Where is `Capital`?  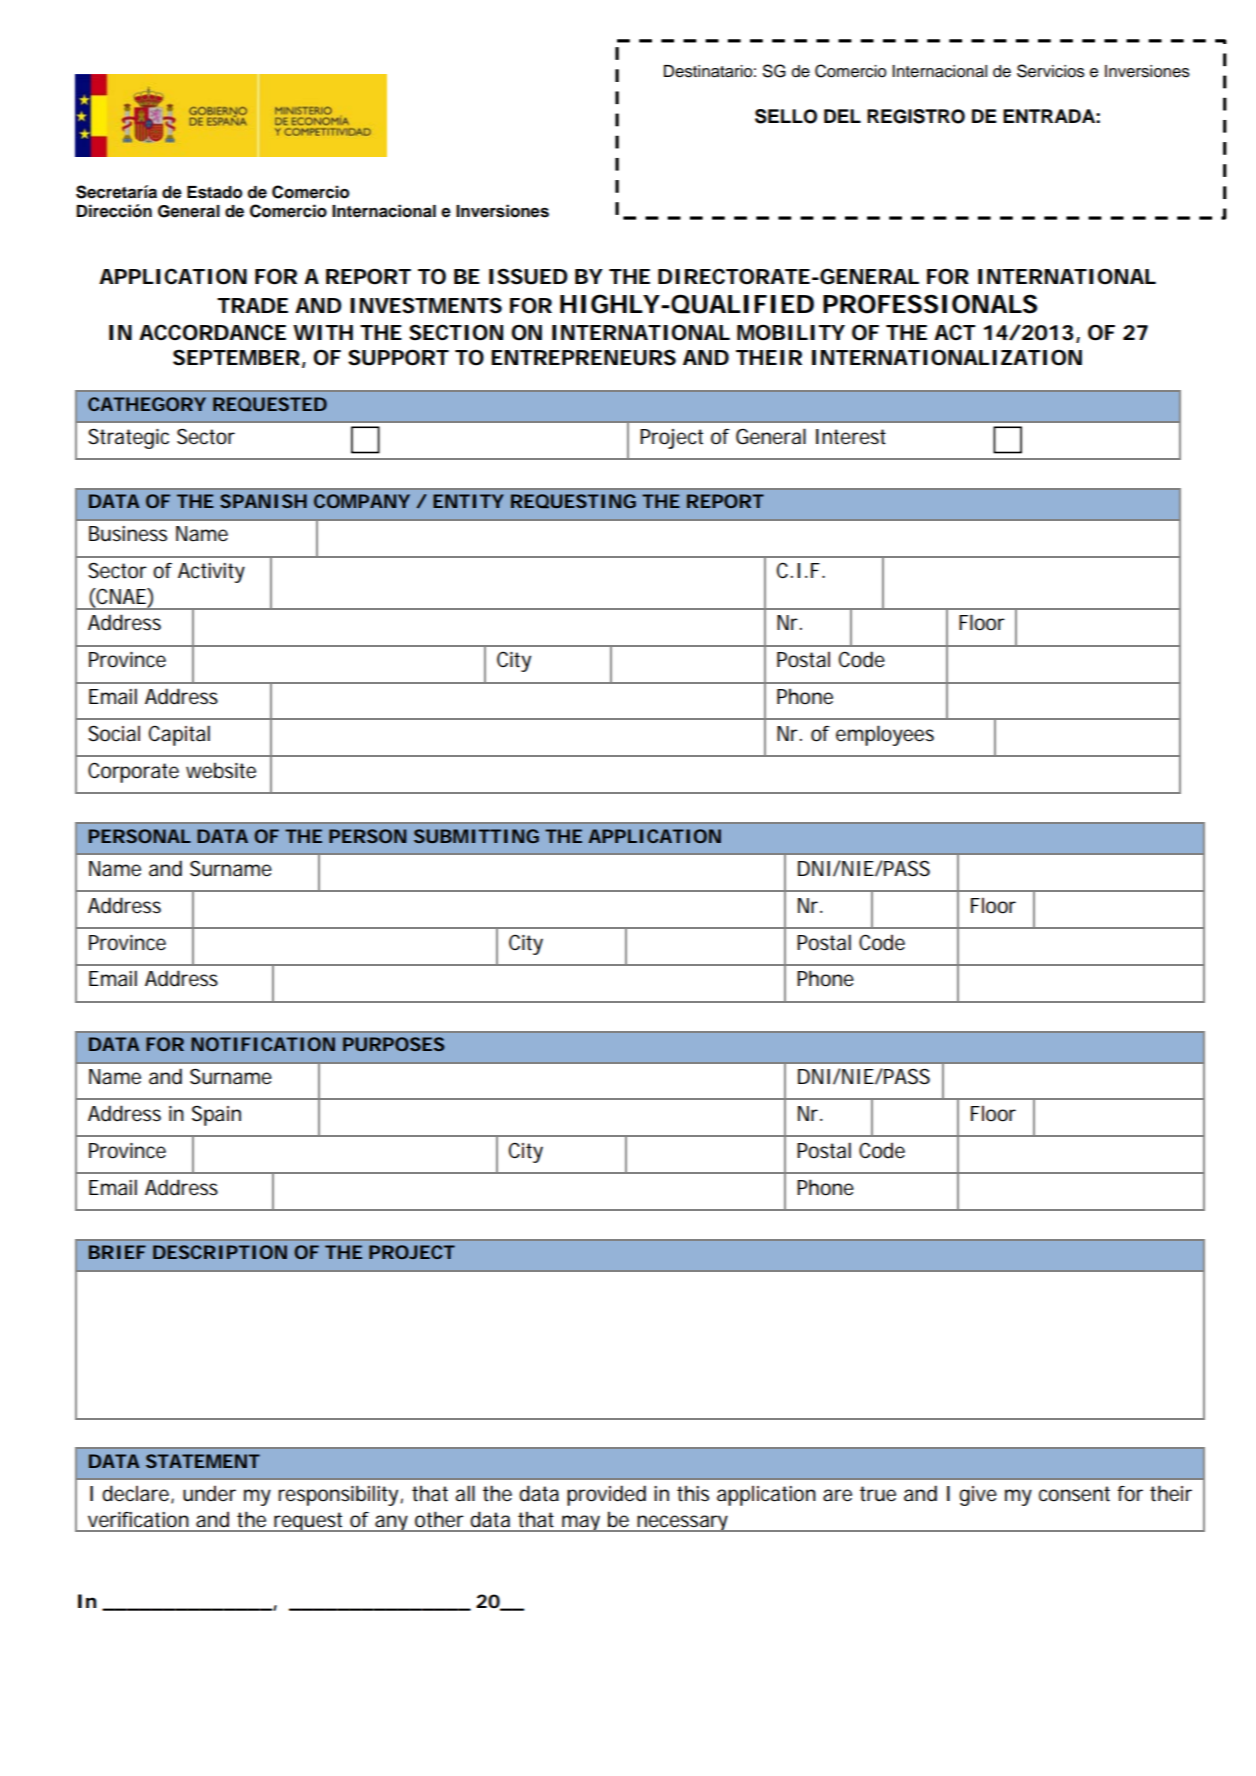
Capital is located at coordinates (179, 735).
